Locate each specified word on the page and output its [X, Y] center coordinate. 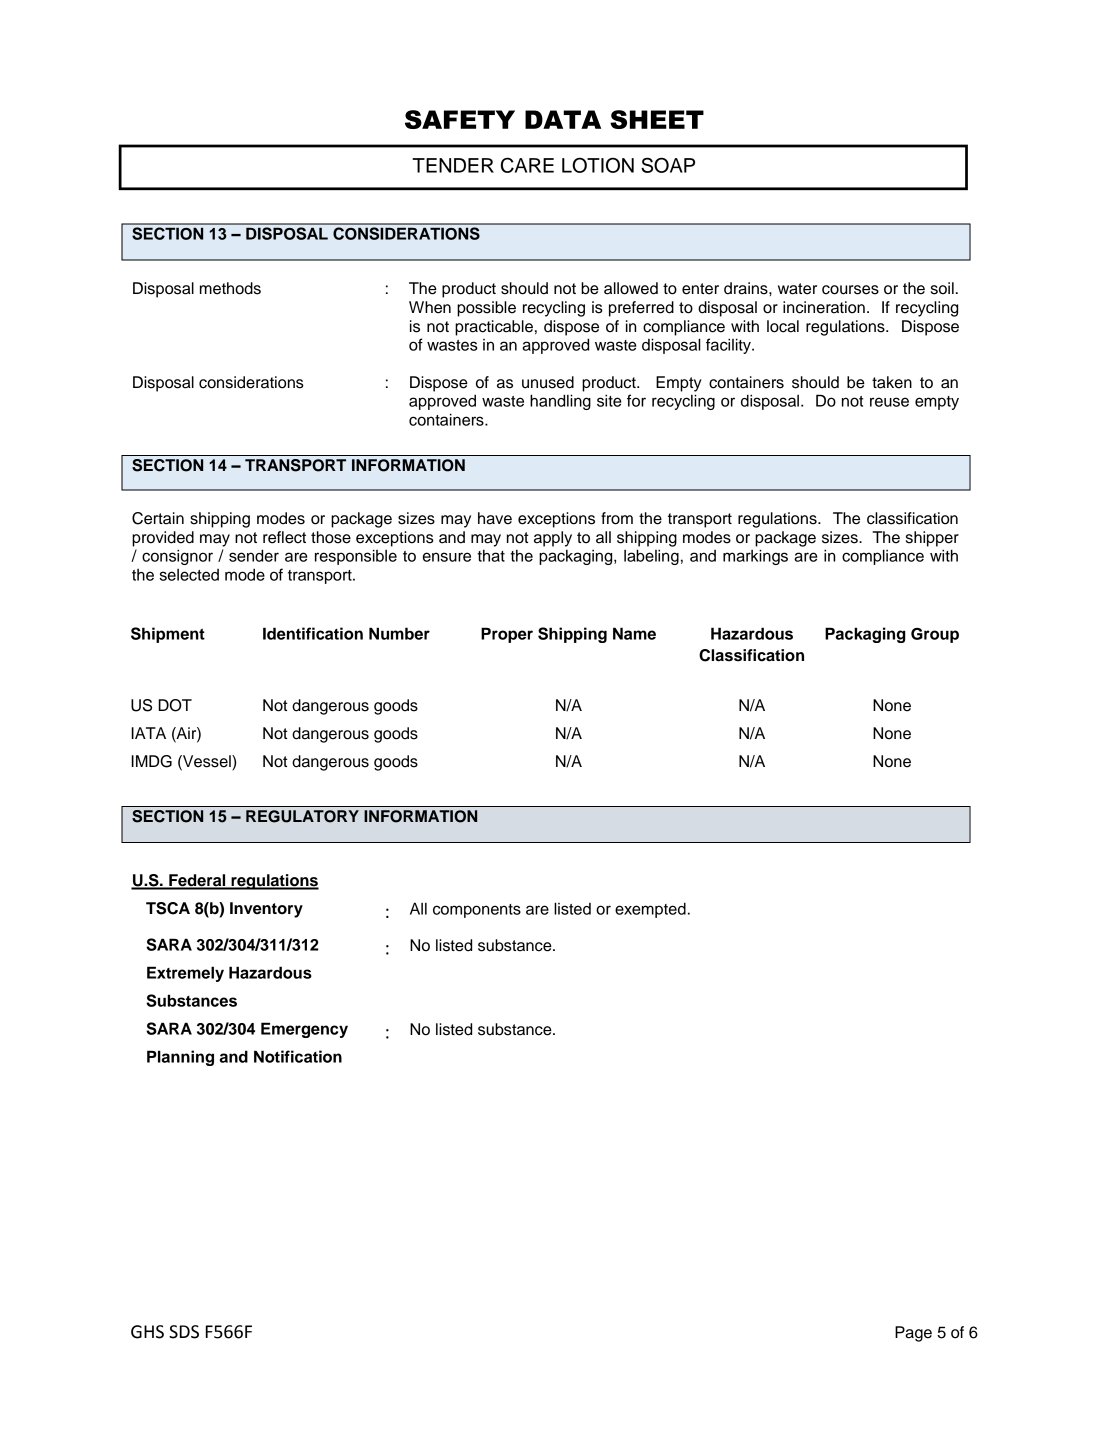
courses [850, 290]
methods [230, 288]
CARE [527, 165]
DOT [175, 705]
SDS [184, 1332]
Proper [507, 635]
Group [935, 635]
